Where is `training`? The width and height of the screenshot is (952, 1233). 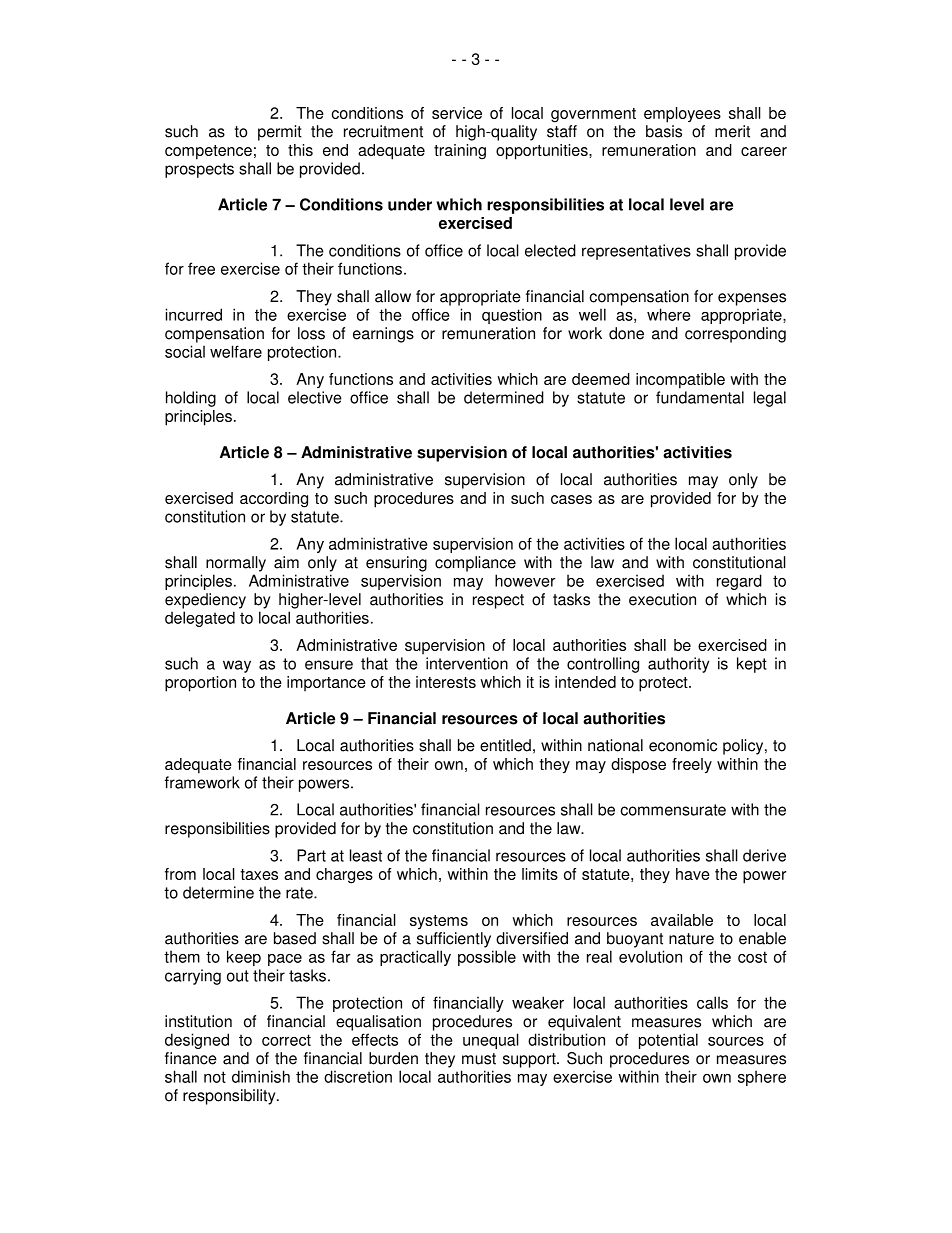 training is located at coordinates (460, 152).
